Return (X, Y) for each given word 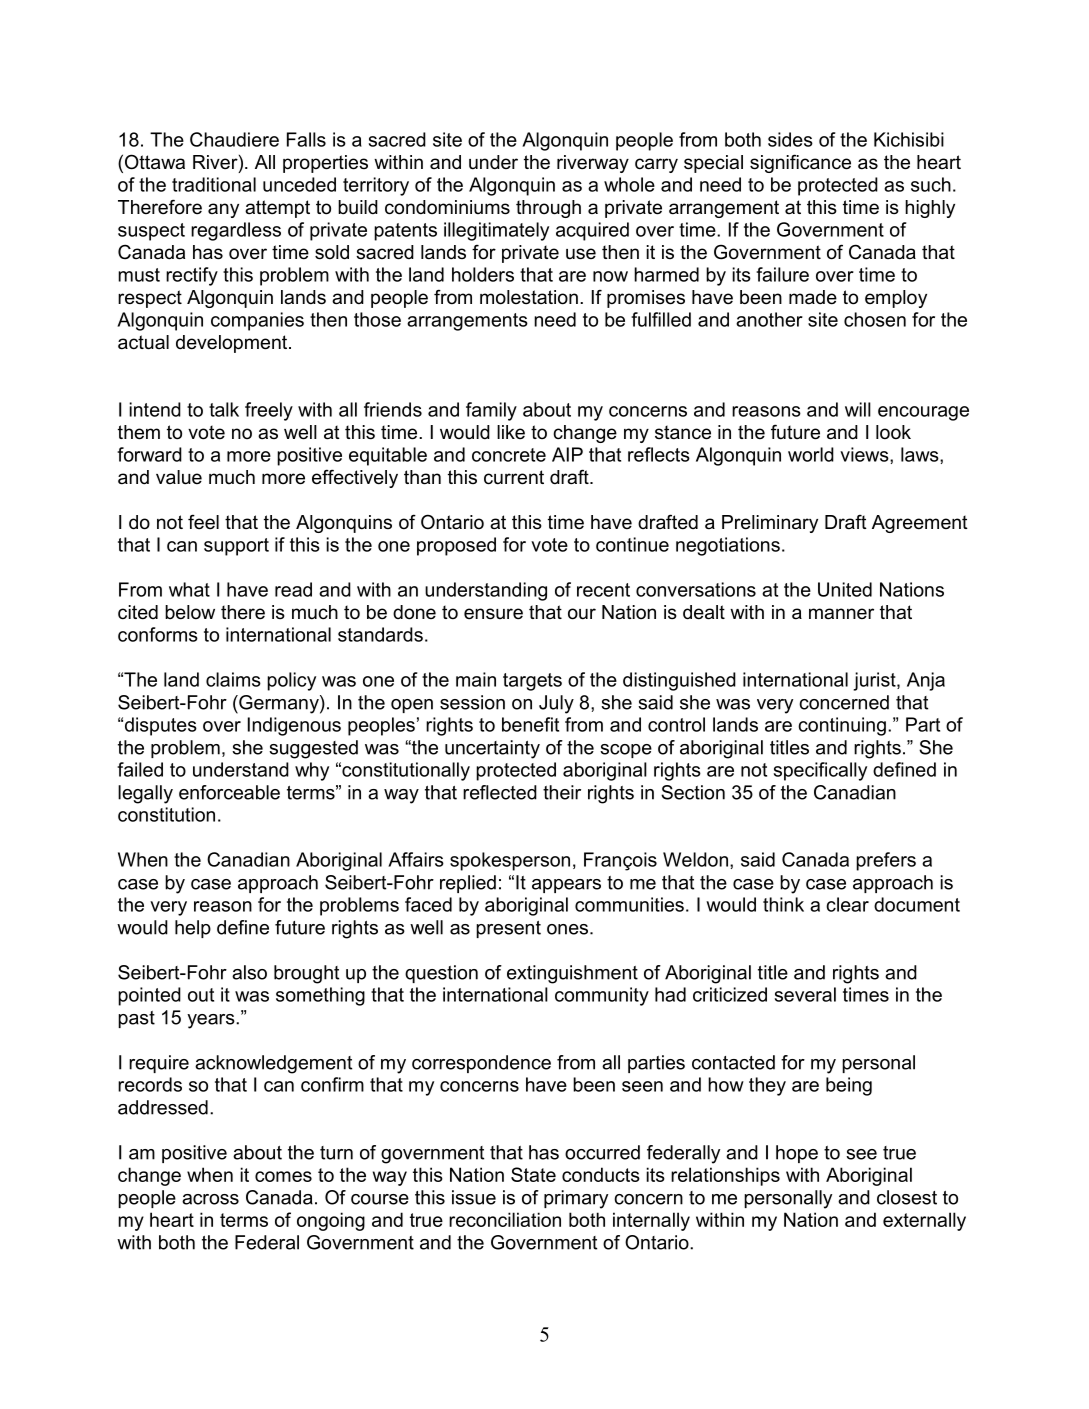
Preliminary (770, 524)
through (548, 209)
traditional (214, 184)
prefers (886, 861)
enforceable (229, 792)
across (210, 1199)
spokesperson (510, 861)
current (514, 477)
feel (203, 522)
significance (800, 163)
